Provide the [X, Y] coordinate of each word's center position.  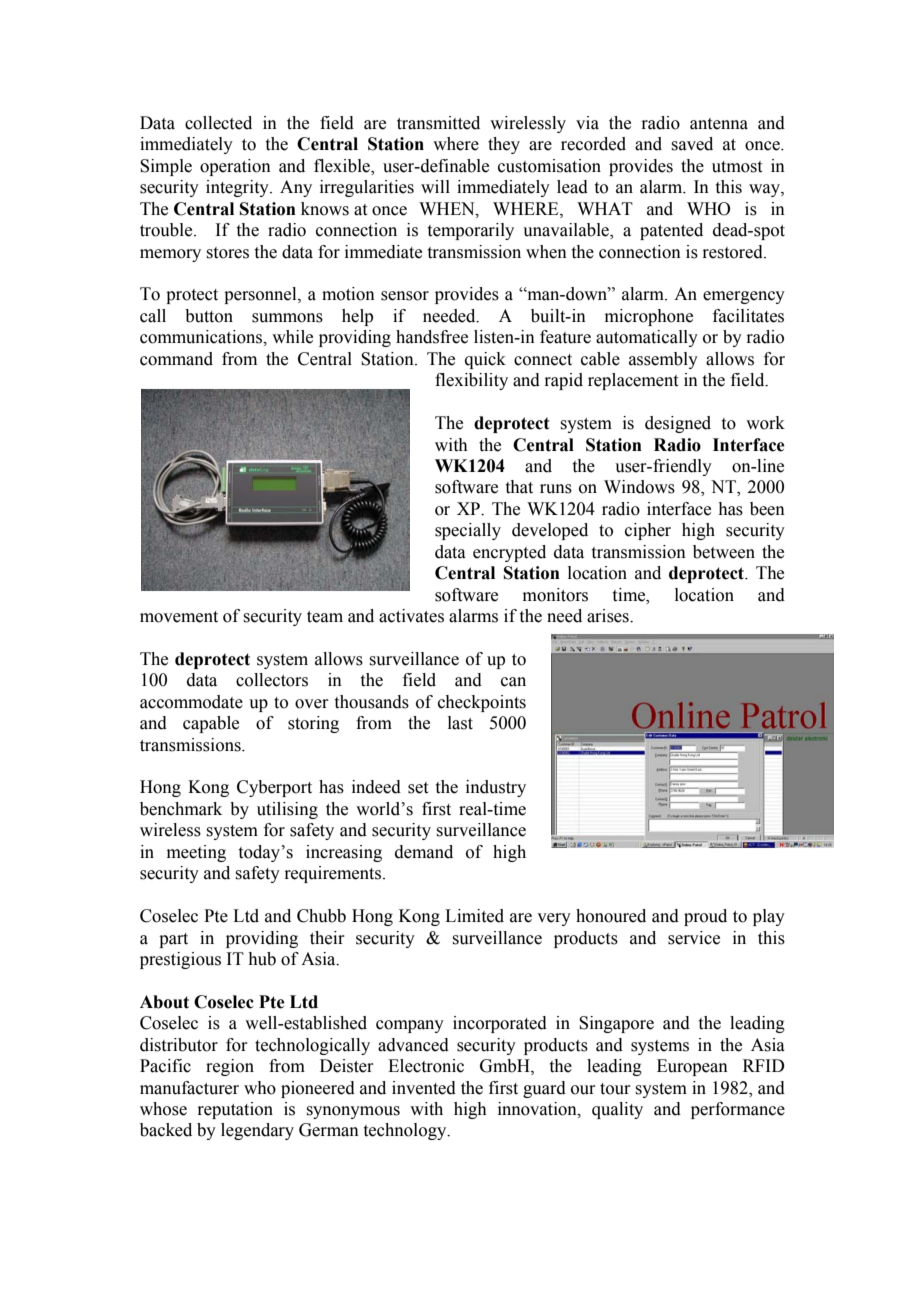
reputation [235, 1110]
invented [424, 1088]
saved [692, 144]
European [692, 1067]
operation [235, 167]
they [504, 145]
